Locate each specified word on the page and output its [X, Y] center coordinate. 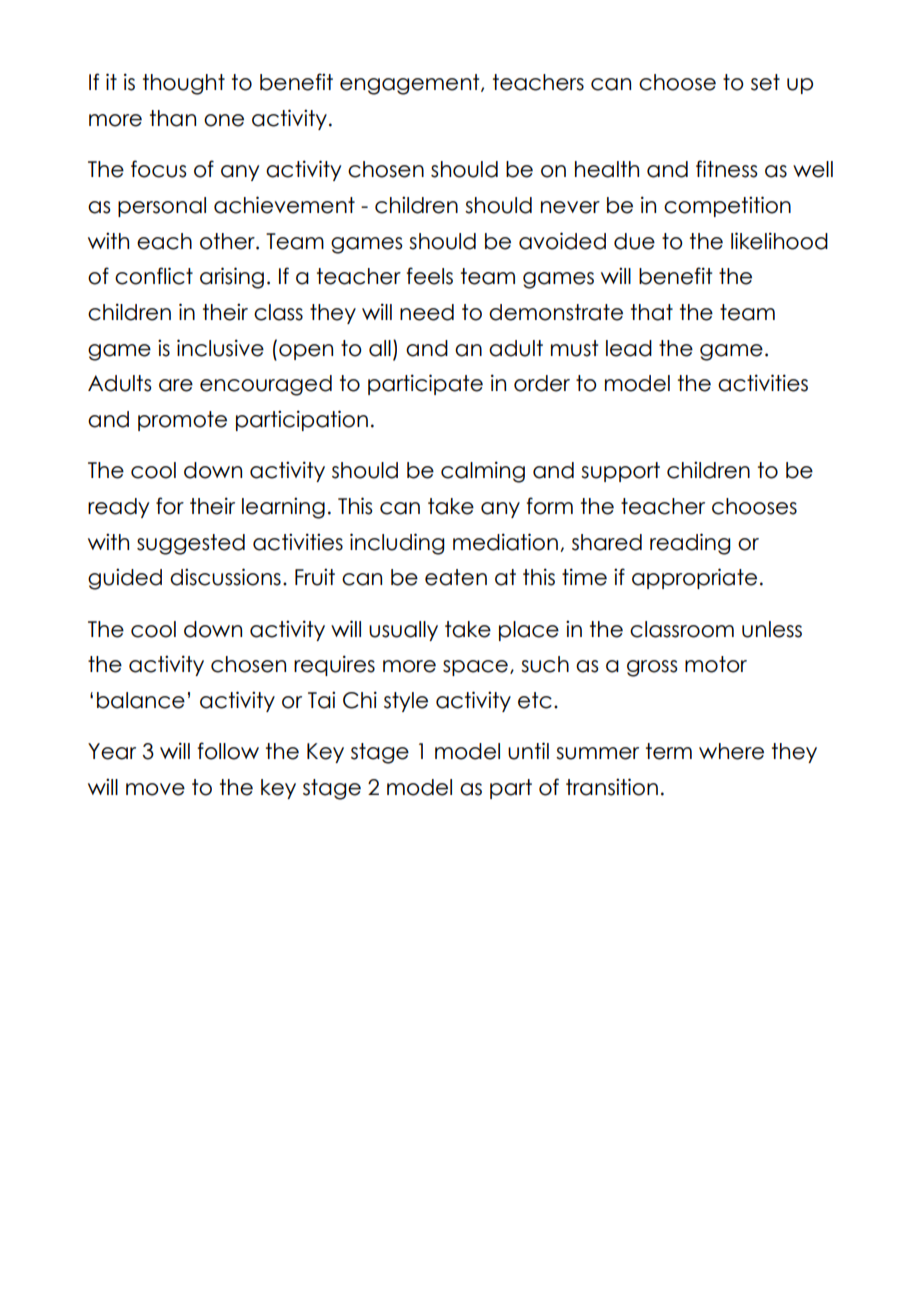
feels [429, 276]
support [620, 472]
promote [182, 421]
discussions [225, 577]
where [731, 751]
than [173, 118]
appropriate [694, 578]
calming [483, 472]
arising [232, 278]
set [765, 82]
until [528, 751]
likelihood [779, 241]
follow [228, 751]
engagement [411, 84]
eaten [456, 577]
